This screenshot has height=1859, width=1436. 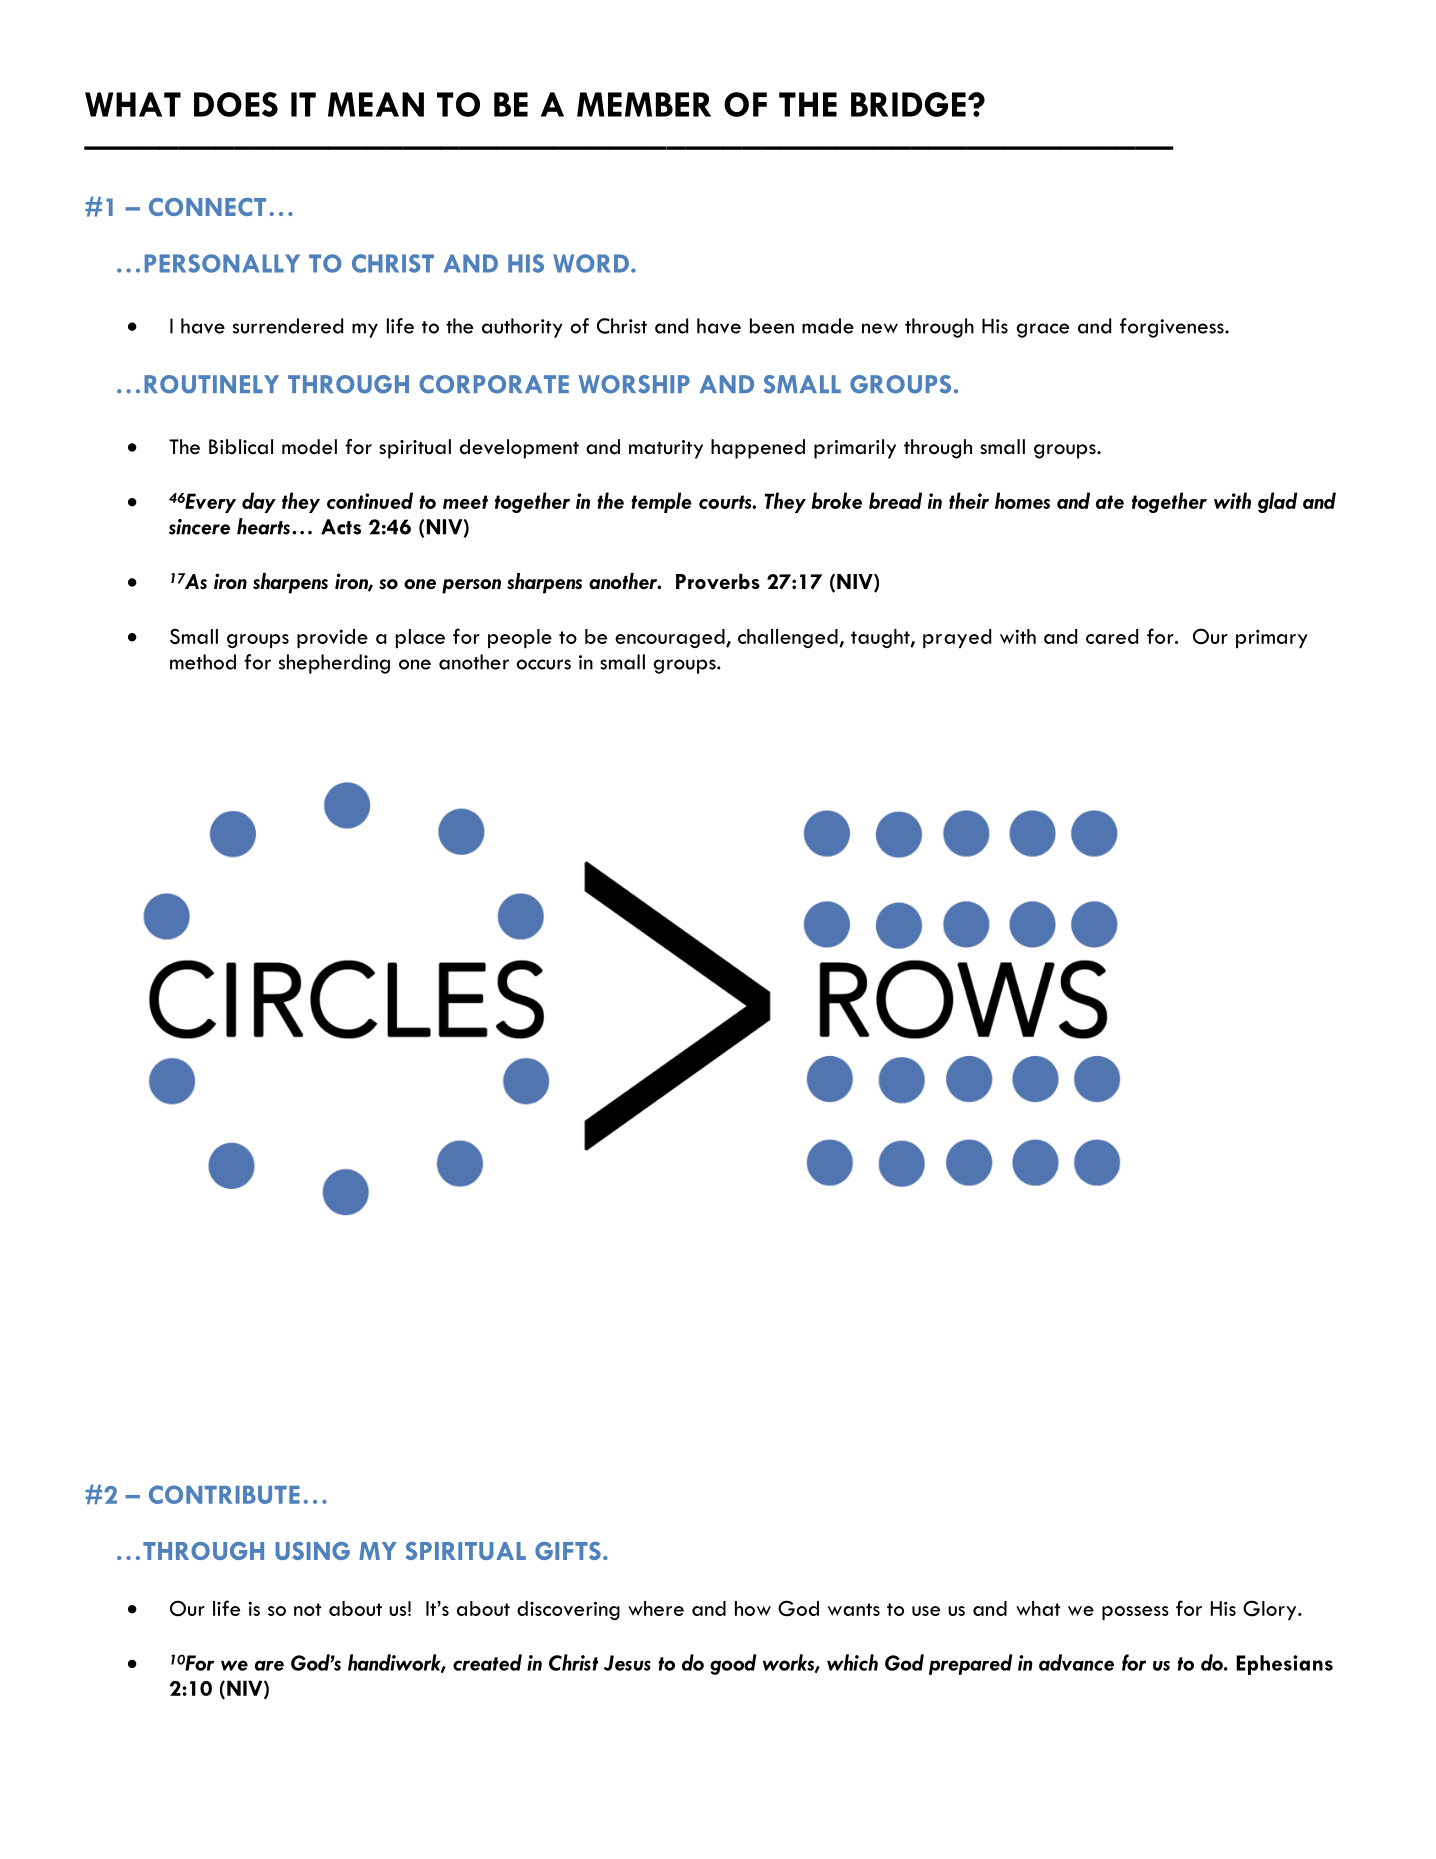 What do you see at coordinates (1135, 1613) in the screenshot?
I see `possess` at bounding box center [1135, 1613].
